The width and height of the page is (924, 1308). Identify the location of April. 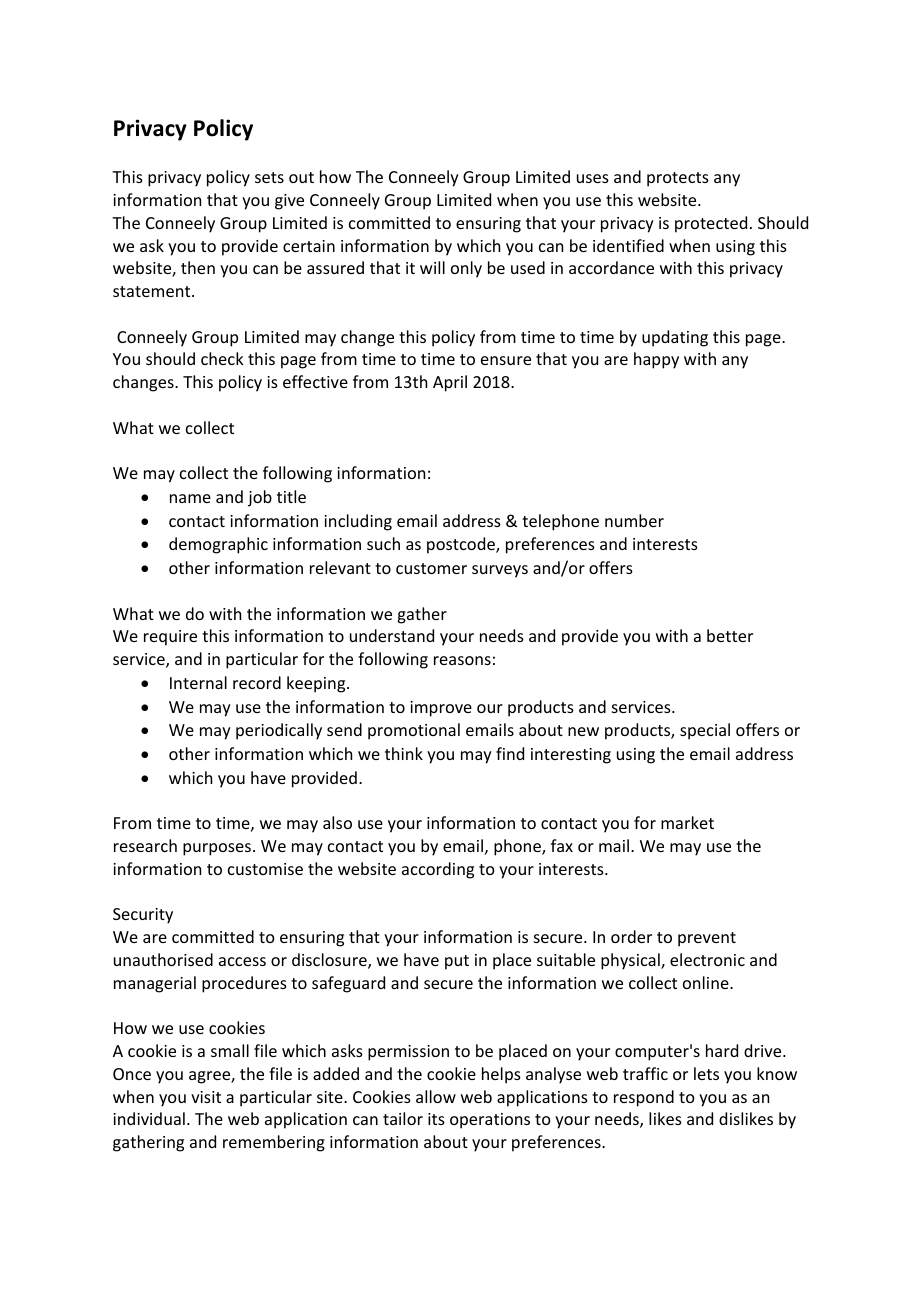
(450, 383).
